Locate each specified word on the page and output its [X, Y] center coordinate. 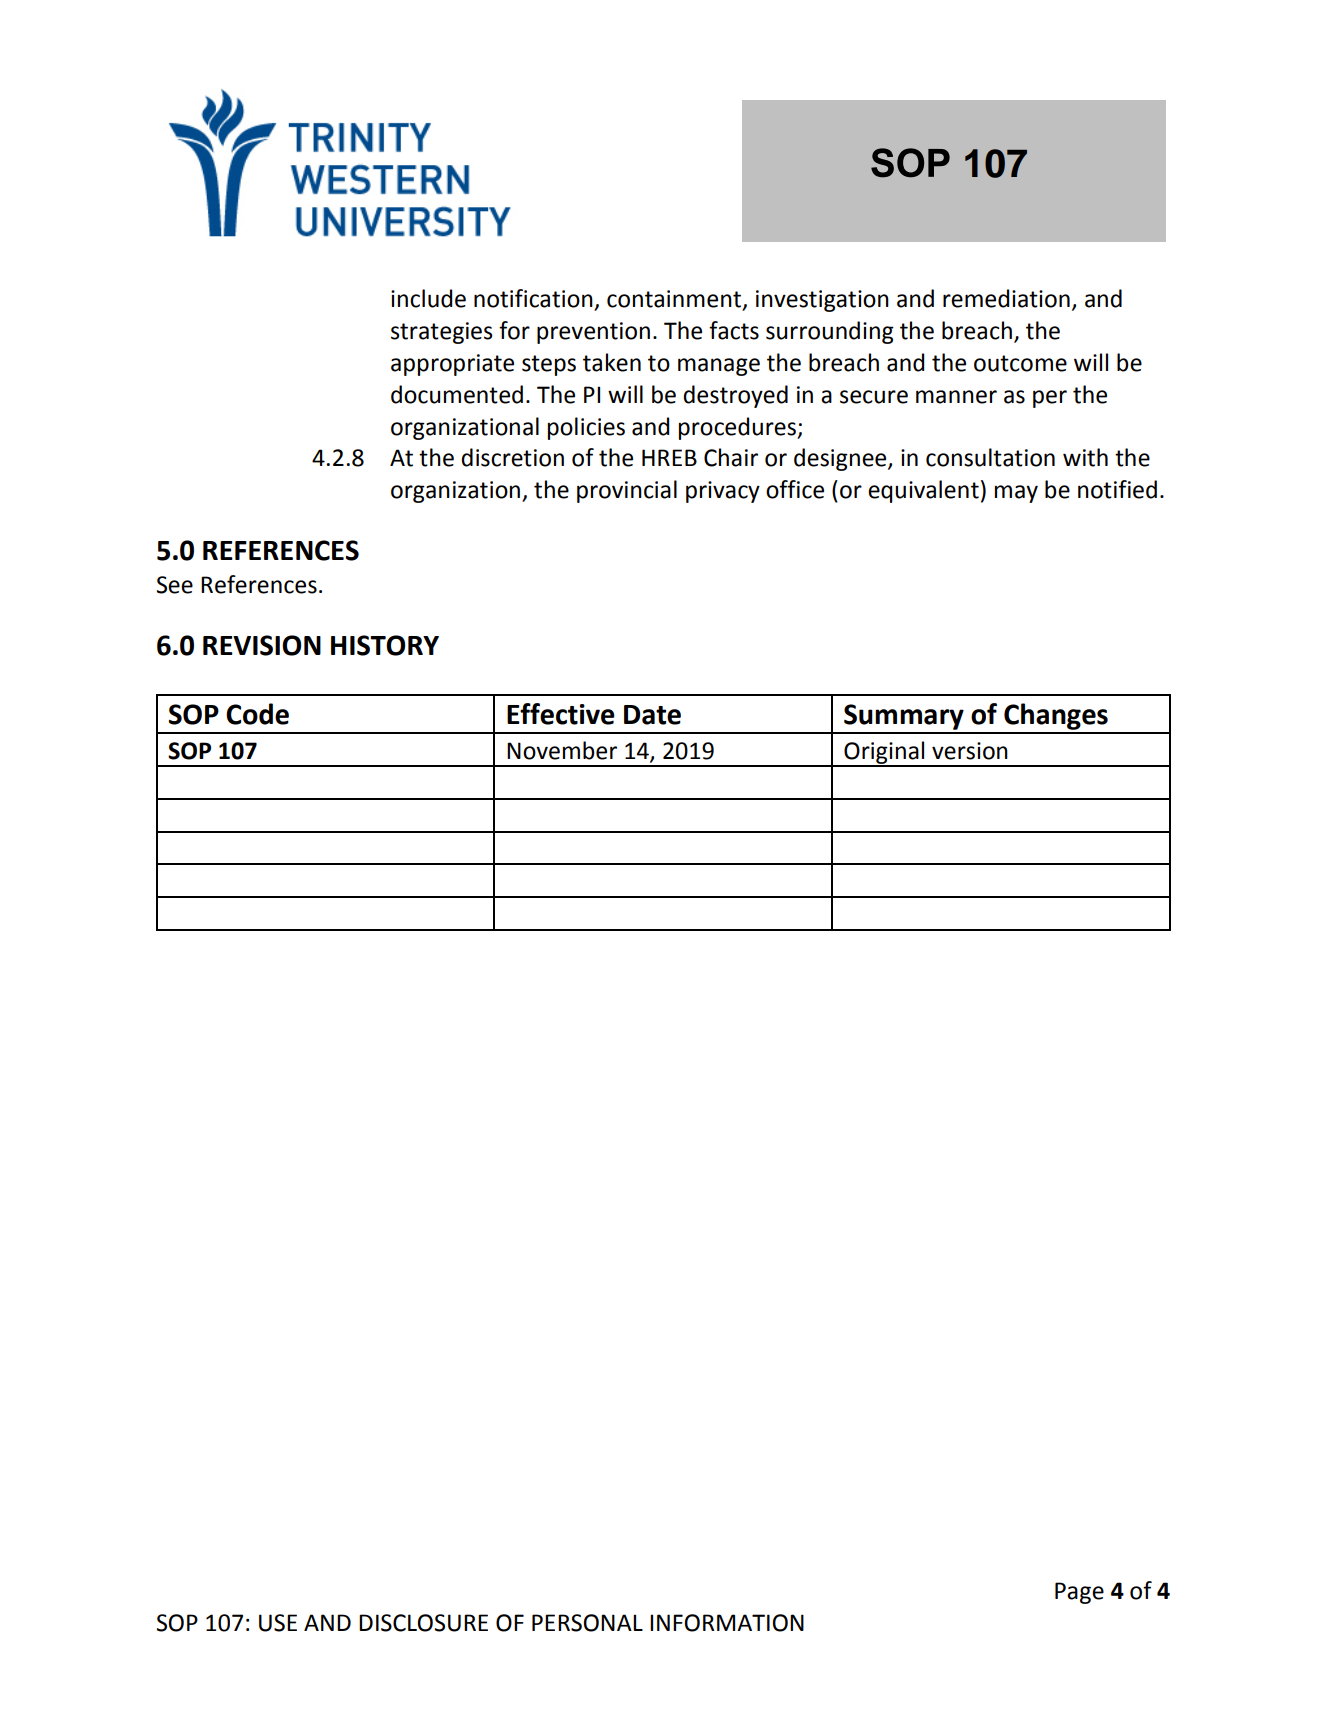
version [970, 751]
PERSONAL [587, 1623]
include [428, 298]
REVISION [262, 645]
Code [257, 714]
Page [1079, 1593]
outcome [1020, 363]
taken [612, 362]
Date [652, 715]
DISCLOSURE [423, 1623]
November [562, 750]
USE [278, 1623]
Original [884, 753]
